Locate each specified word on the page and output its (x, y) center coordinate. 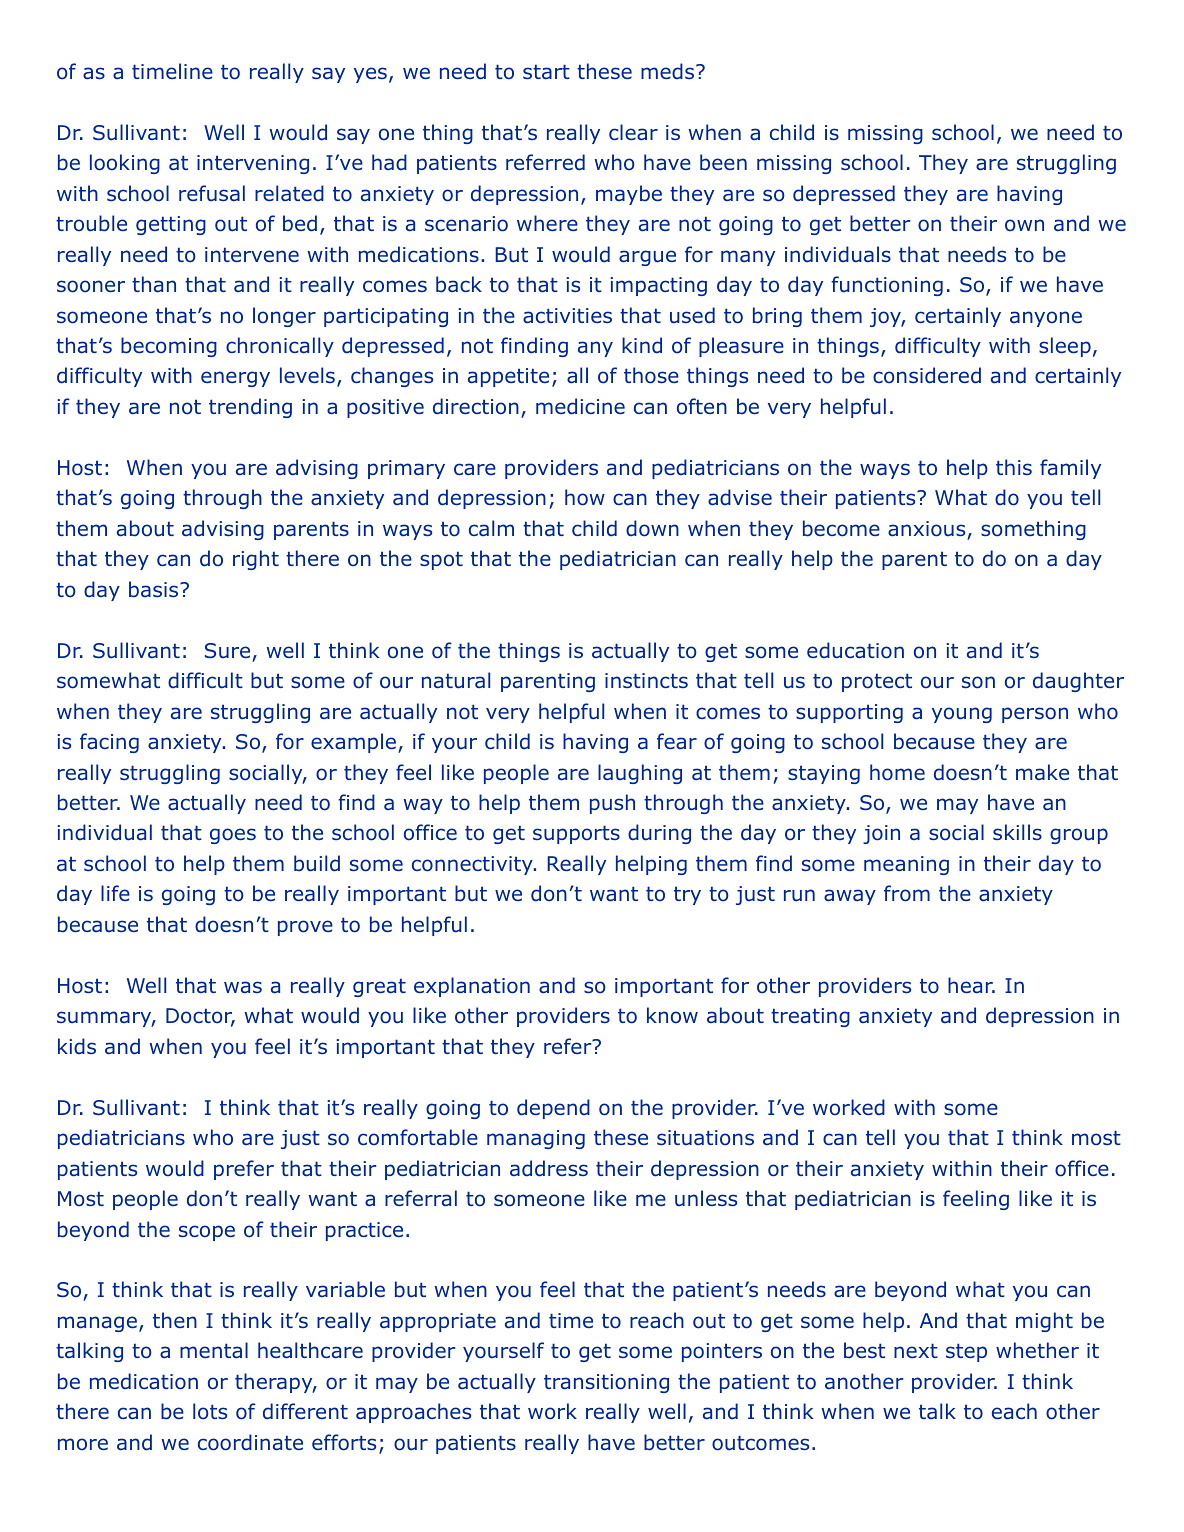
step (966, 1352)
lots (210, 1411)
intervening (253, 164)
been (723, 162)
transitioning (606, 1383)
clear (633, 132)
